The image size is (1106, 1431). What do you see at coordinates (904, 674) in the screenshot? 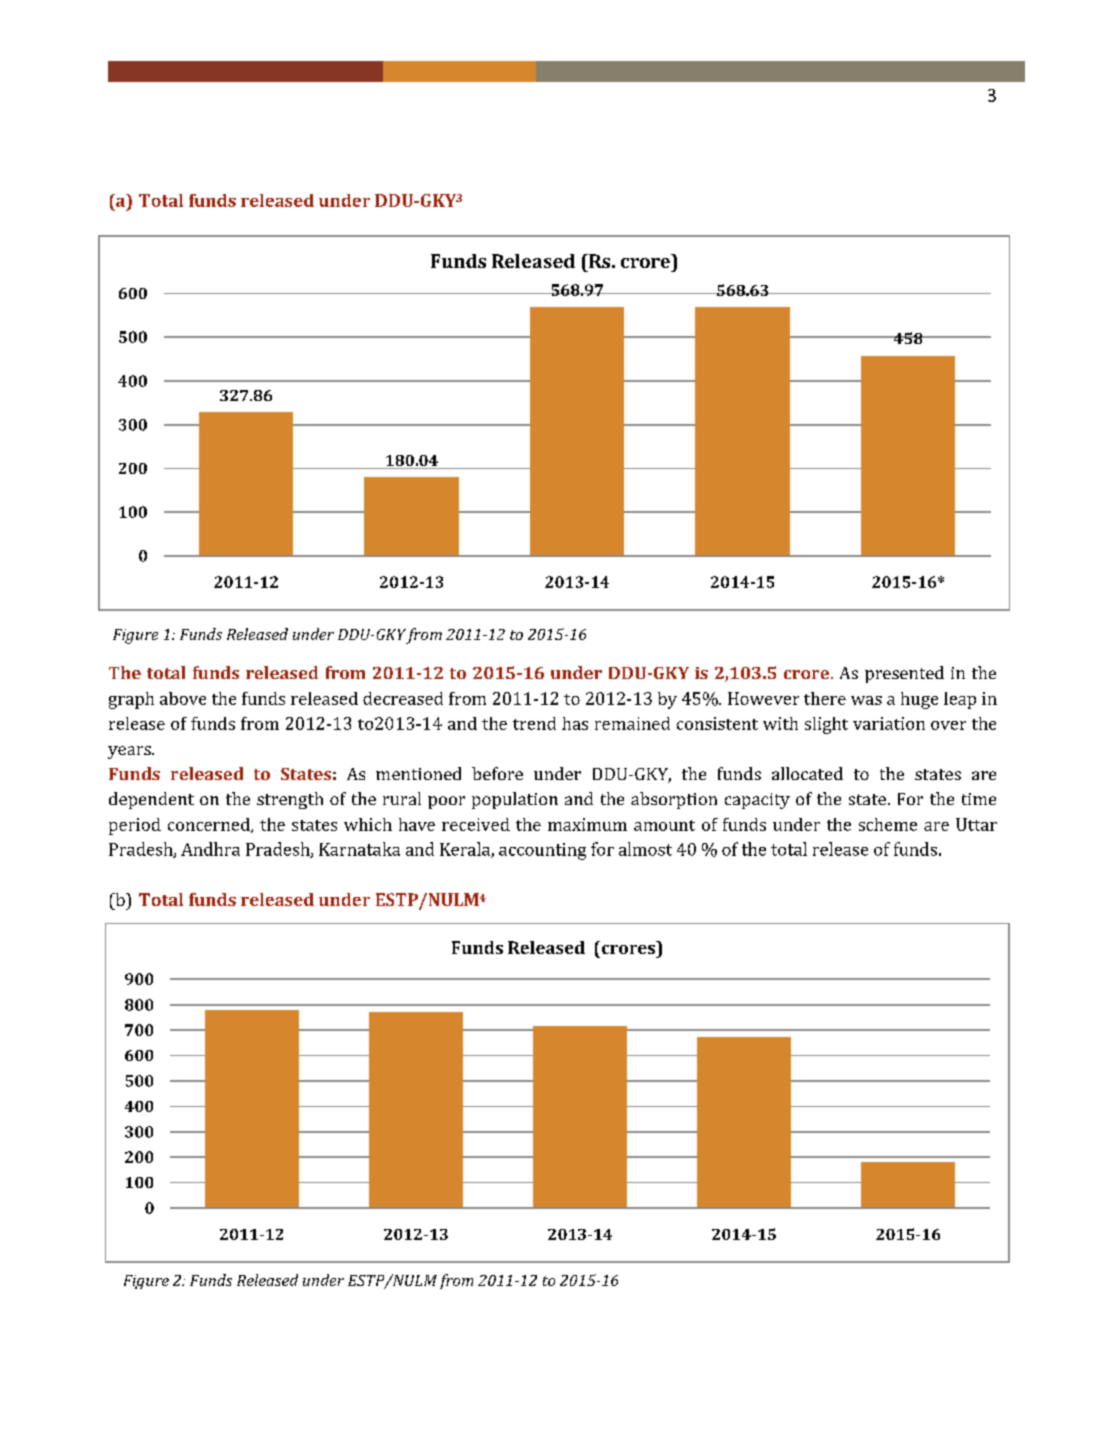
I see `presented` at bounding box center [904, 674].
